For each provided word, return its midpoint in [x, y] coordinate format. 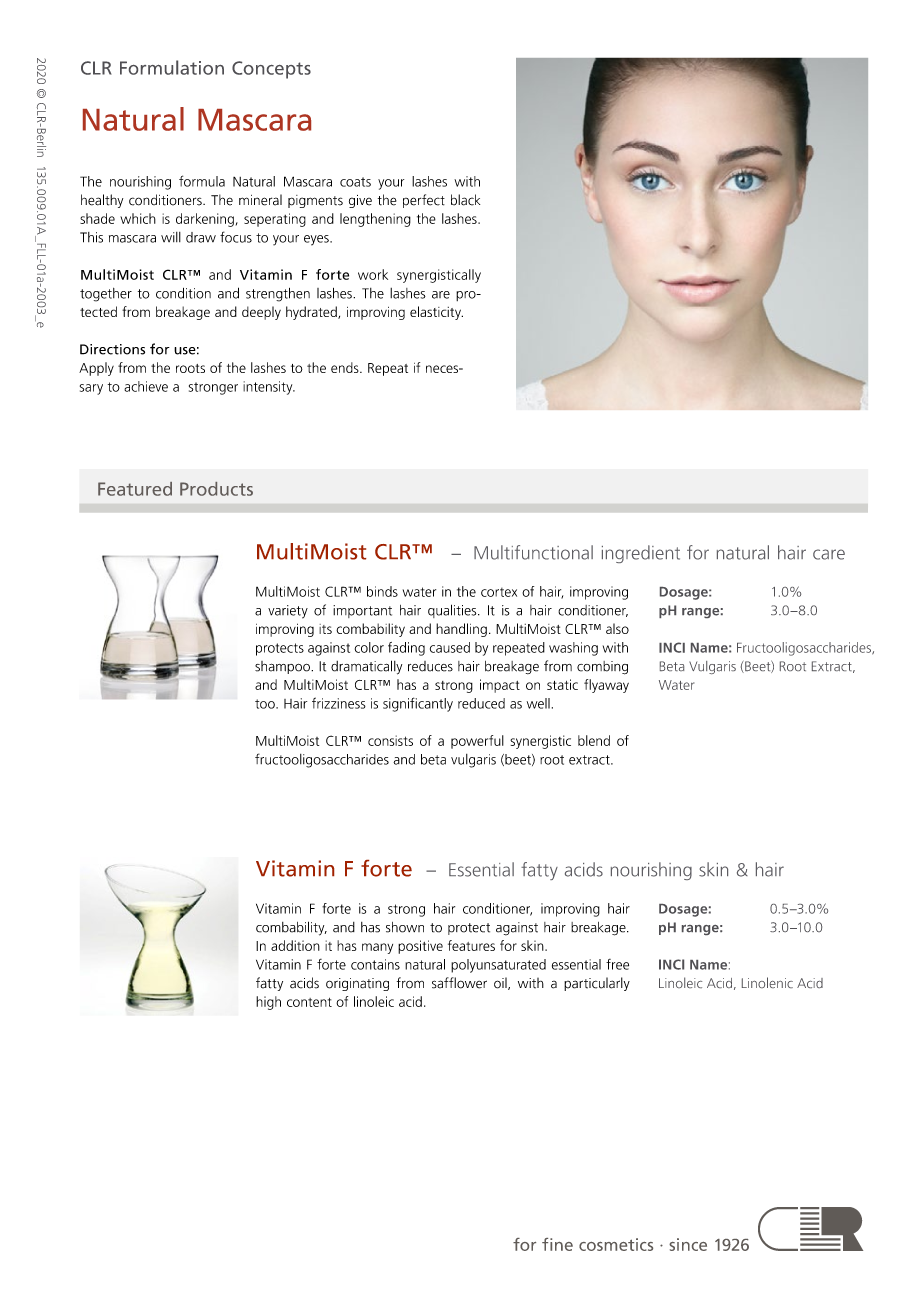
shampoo [283, 667]
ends [346, 367]
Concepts [271, 70]
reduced [481, 703]
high [268, 1003]
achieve [146, 386]
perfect [424, 201]
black [465, 200]
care [829, 554]
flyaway [606, 686]
